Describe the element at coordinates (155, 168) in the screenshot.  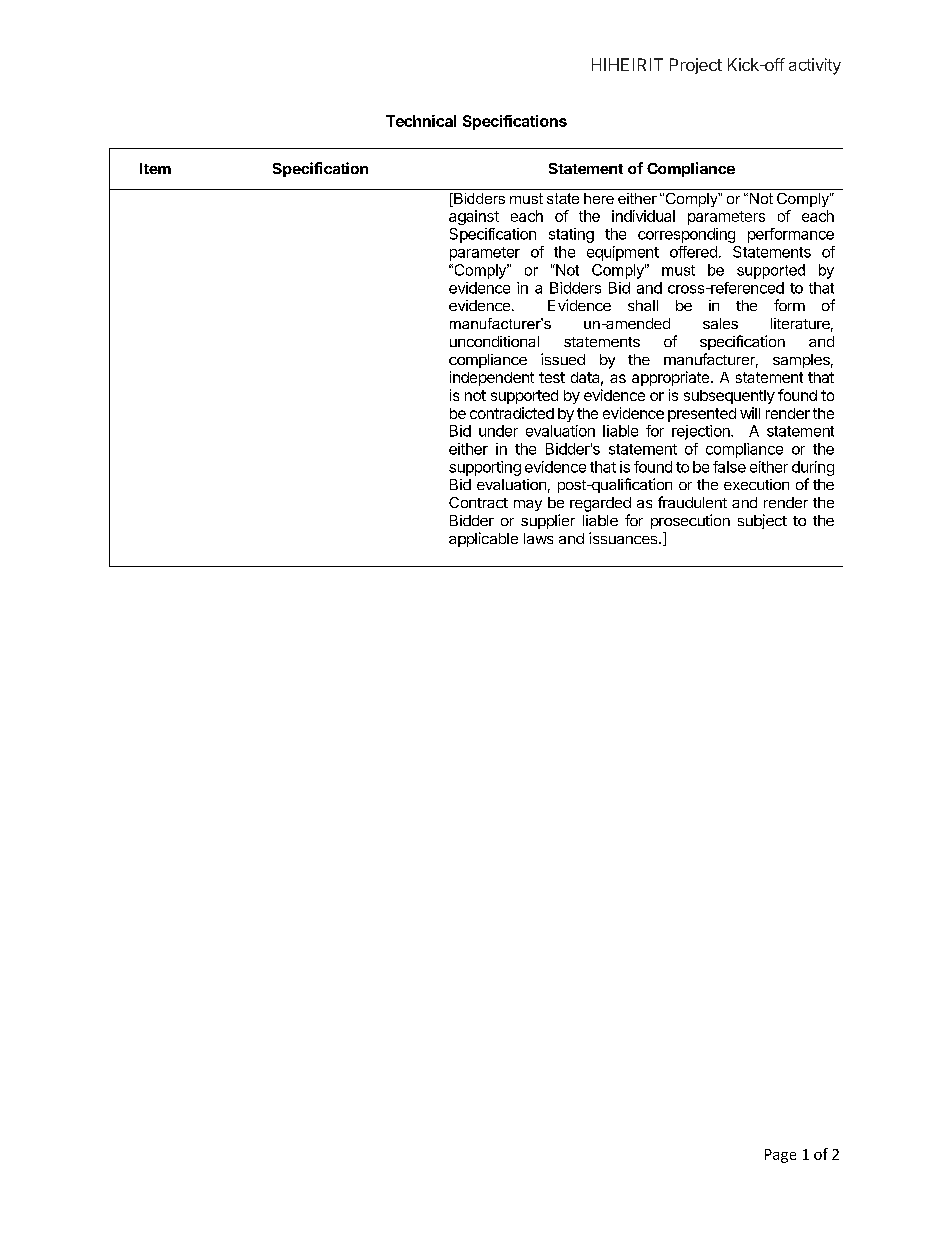
I see `Item` at that location.
